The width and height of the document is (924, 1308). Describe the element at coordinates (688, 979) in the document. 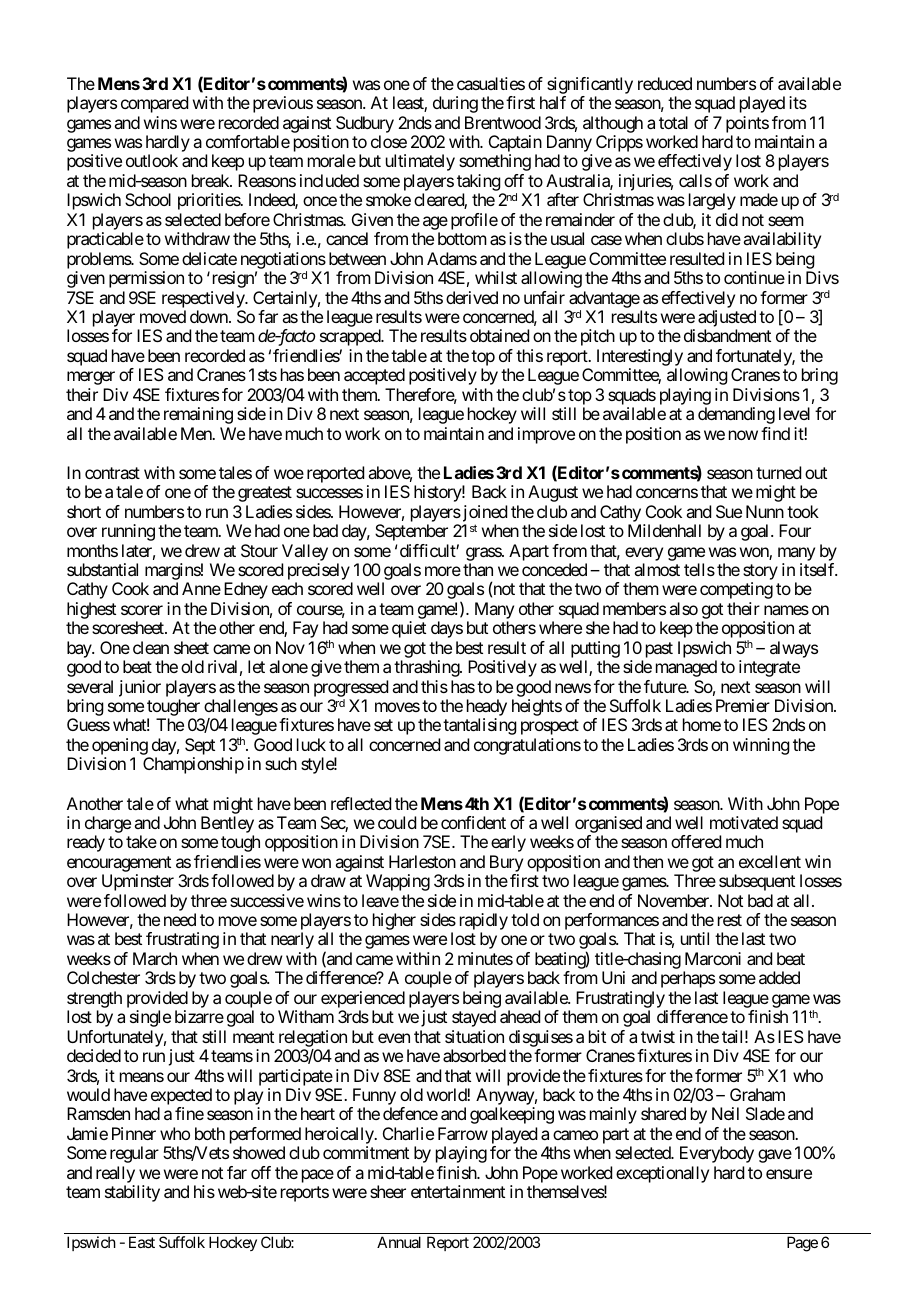

I see `perhaps` at that location.
